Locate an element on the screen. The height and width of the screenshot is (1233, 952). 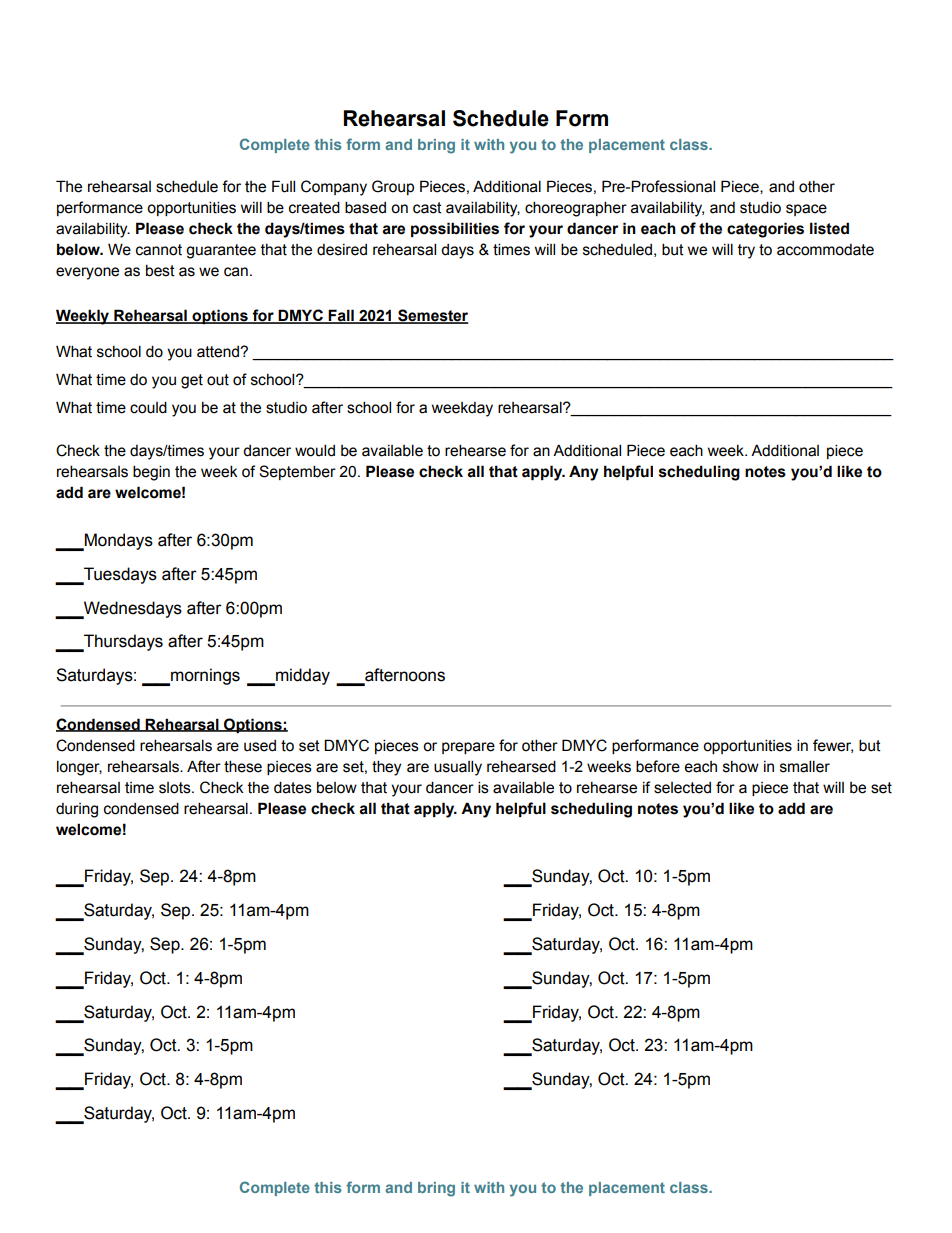
usually is located at coordinates (458, 768).
